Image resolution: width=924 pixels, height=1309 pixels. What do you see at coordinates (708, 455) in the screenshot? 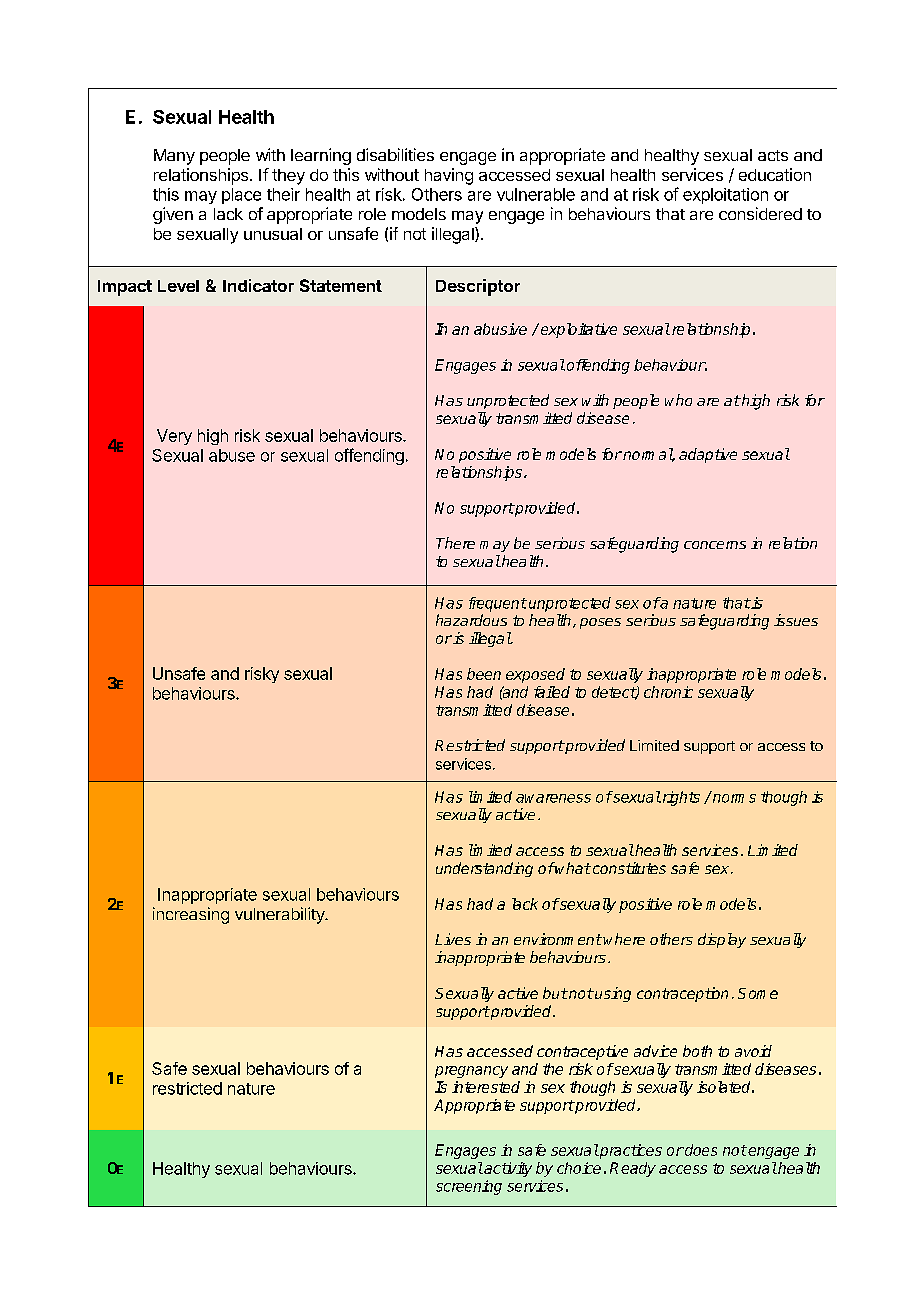
I see `adaptive` at bounding box center [708, 455].
